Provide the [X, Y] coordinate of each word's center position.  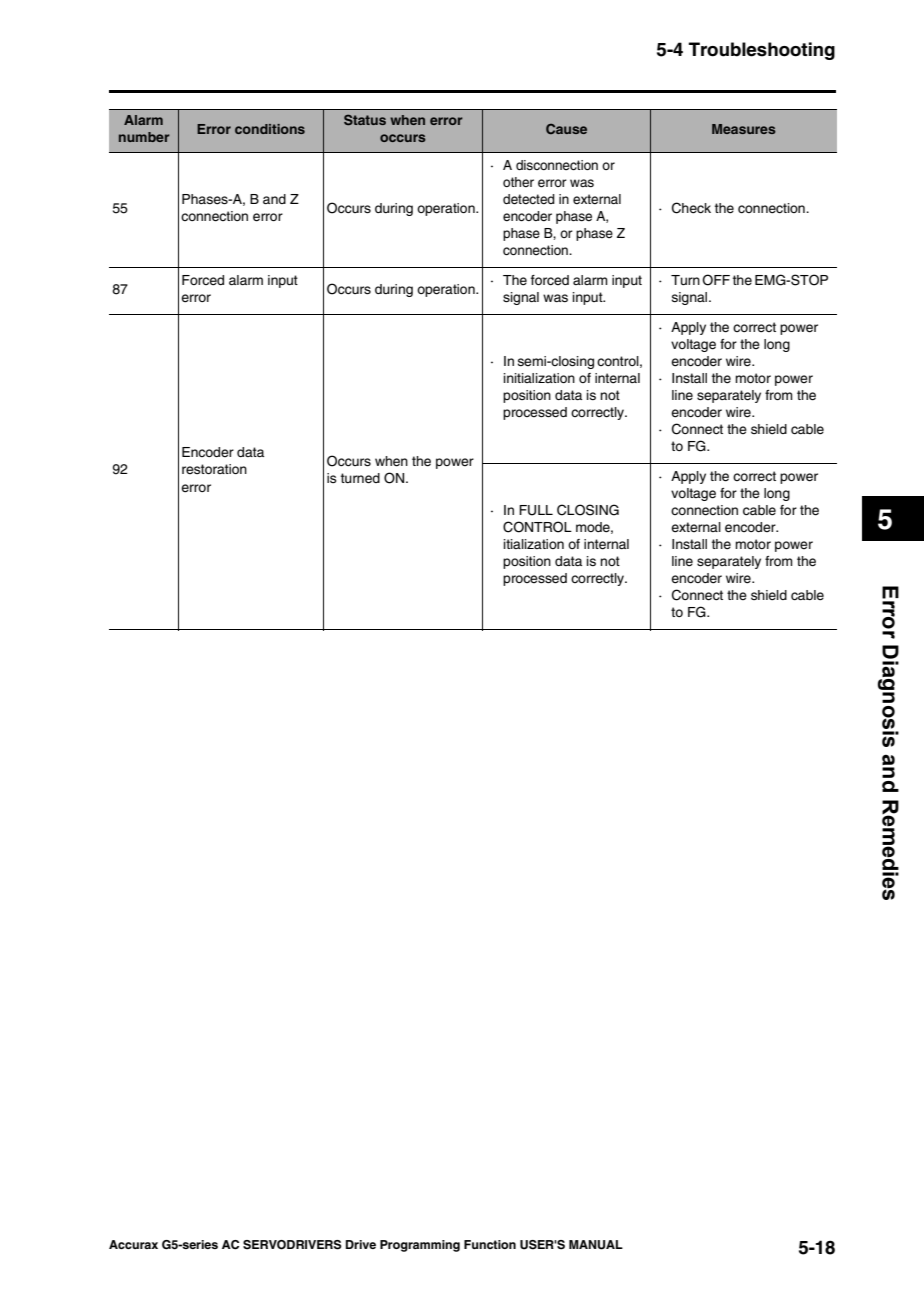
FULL [536, 510]
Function [490, 1244]
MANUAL [596, 1245]
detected [529, 199]
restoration [214, 469]
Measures [744, 129]
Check [691, 208]
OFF [716, 280]
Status [365, 120]
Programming [420, 1246]
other [518, 182]
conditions [270, 129]
